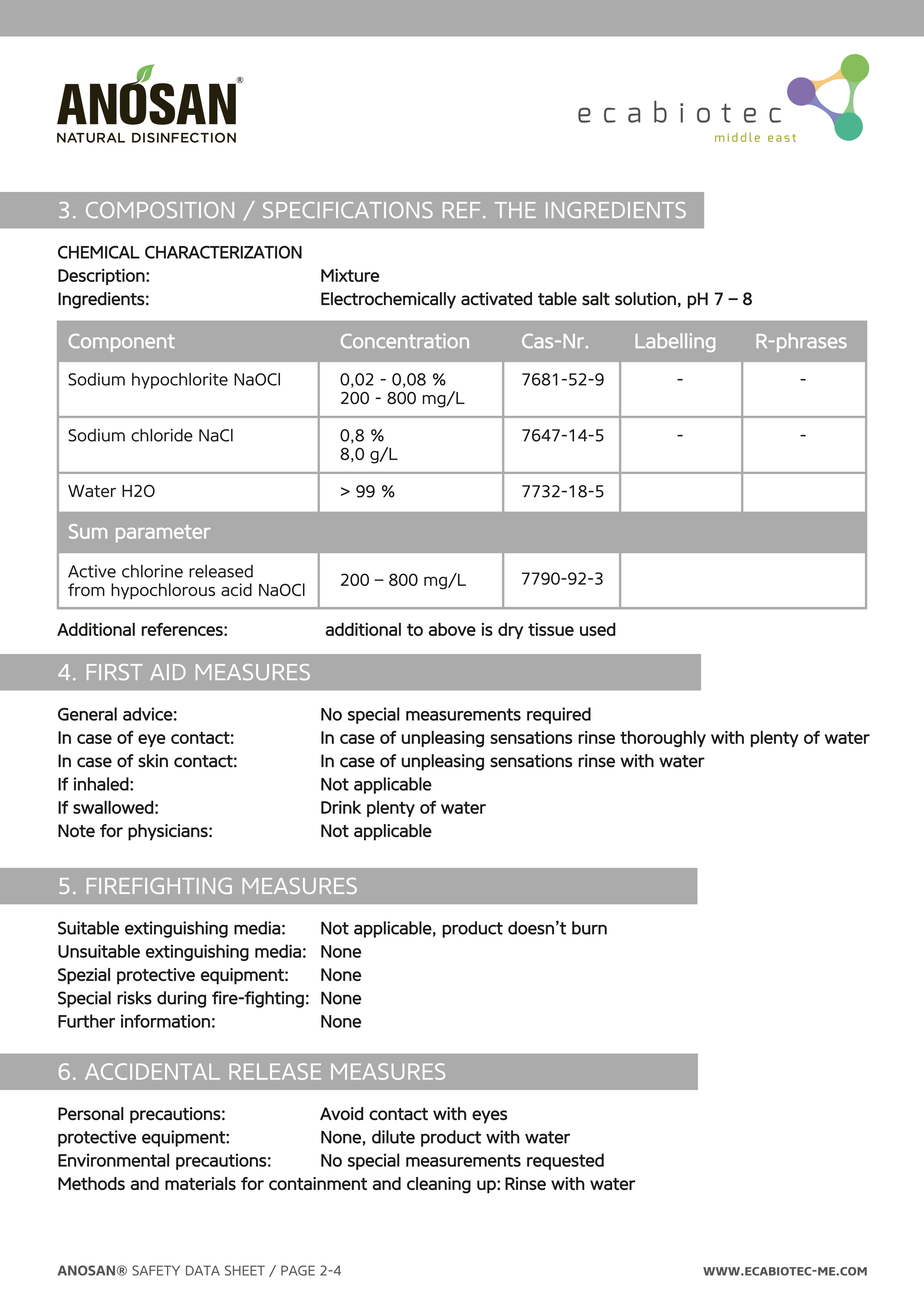  What do you see at coordinates (341, 807) in the screenshot?
I see `Drink` at bounding box center [341, 807].
